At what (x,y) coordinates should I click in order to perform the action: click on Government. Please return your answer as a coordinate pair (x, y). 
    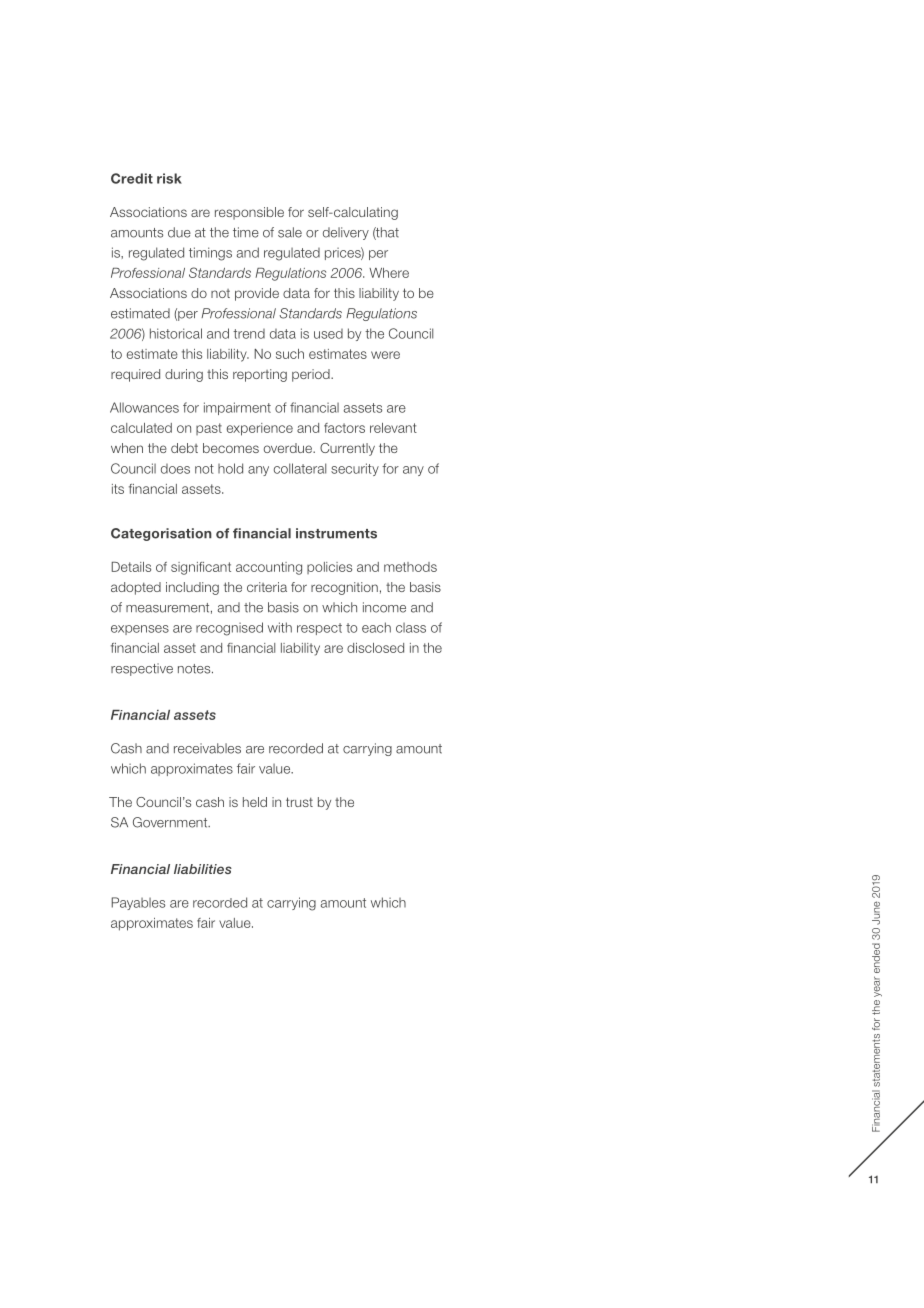
    Looking at the image, I should click on (171, 822).
